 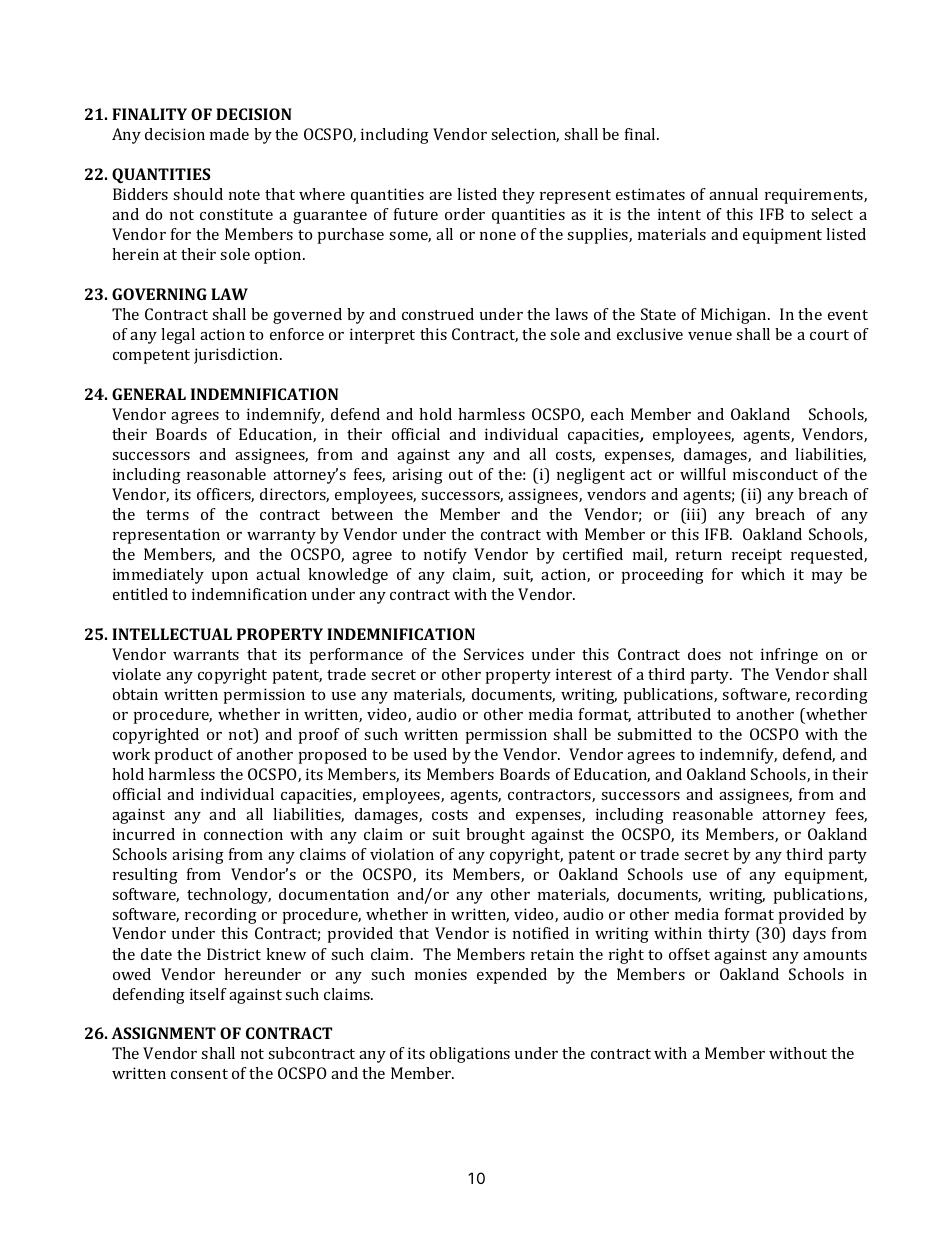 I want to click on upon, so click(x=230, y=578).
